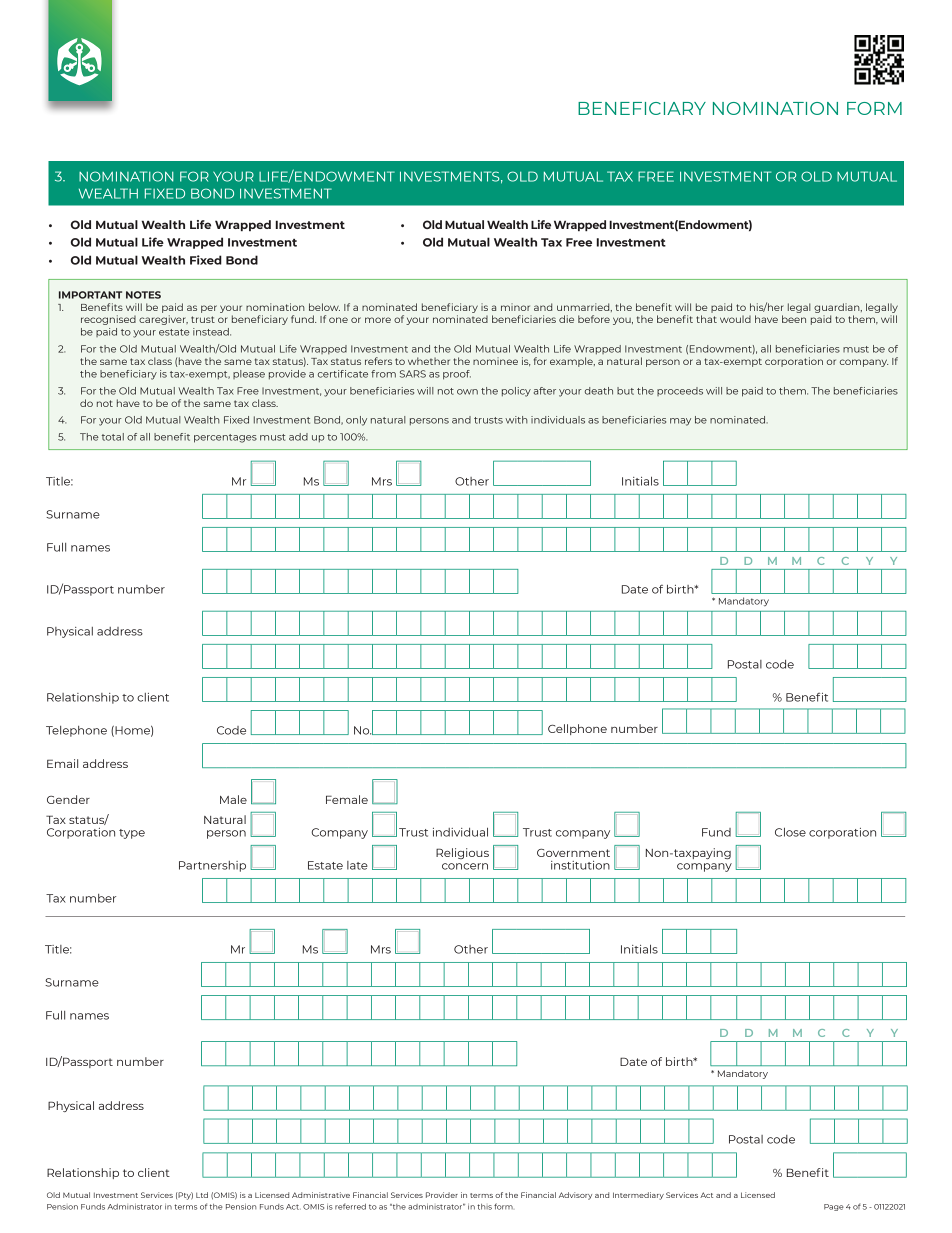 The height and width of the screenshot is (1233, 952). What do you see at coordinates (76, 731) in the screenshot?
I see `Telephone` at bounding box center [76, 731].
